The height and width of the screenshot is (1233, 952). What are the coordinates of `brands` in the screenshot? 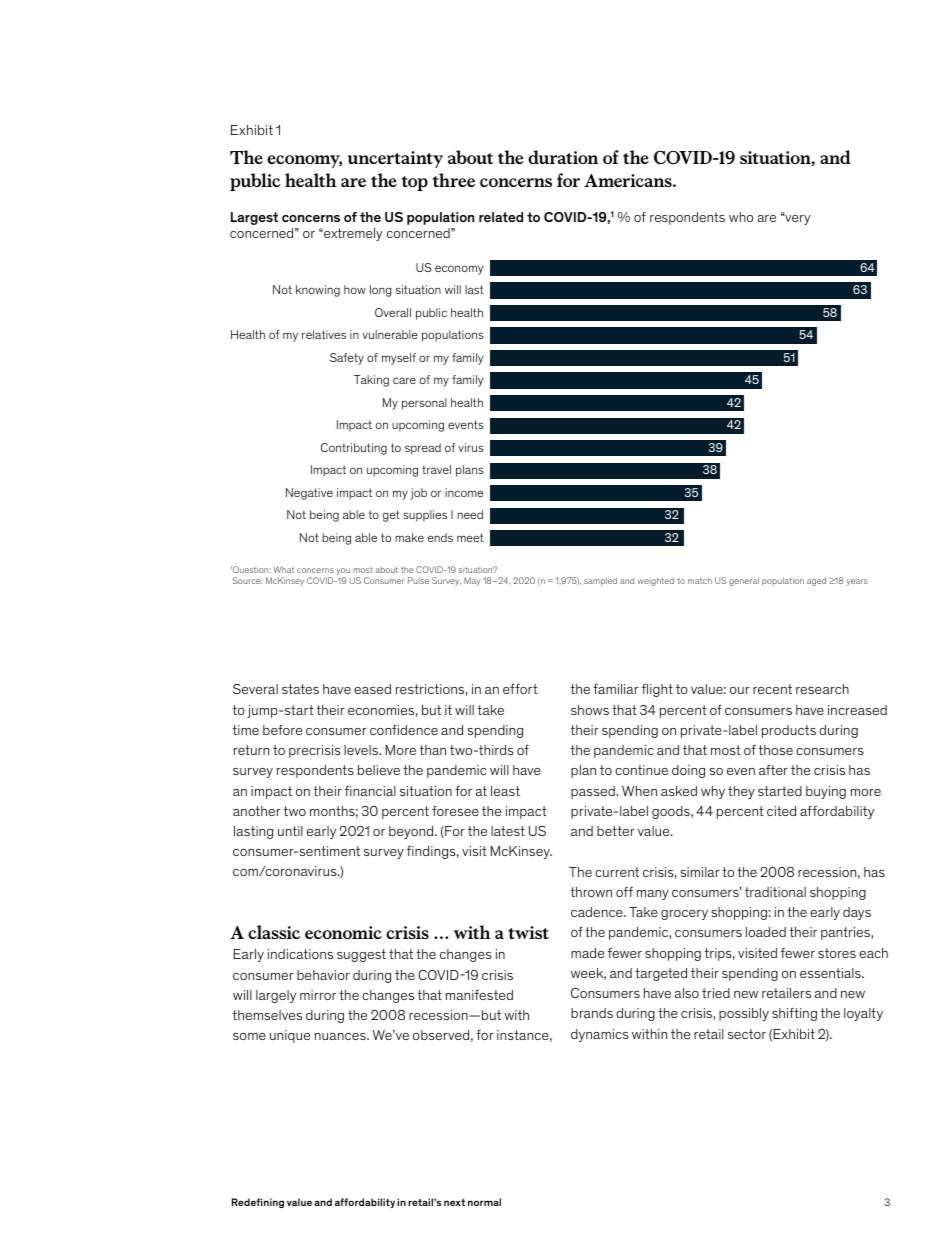 It's located at (592, 1013).
